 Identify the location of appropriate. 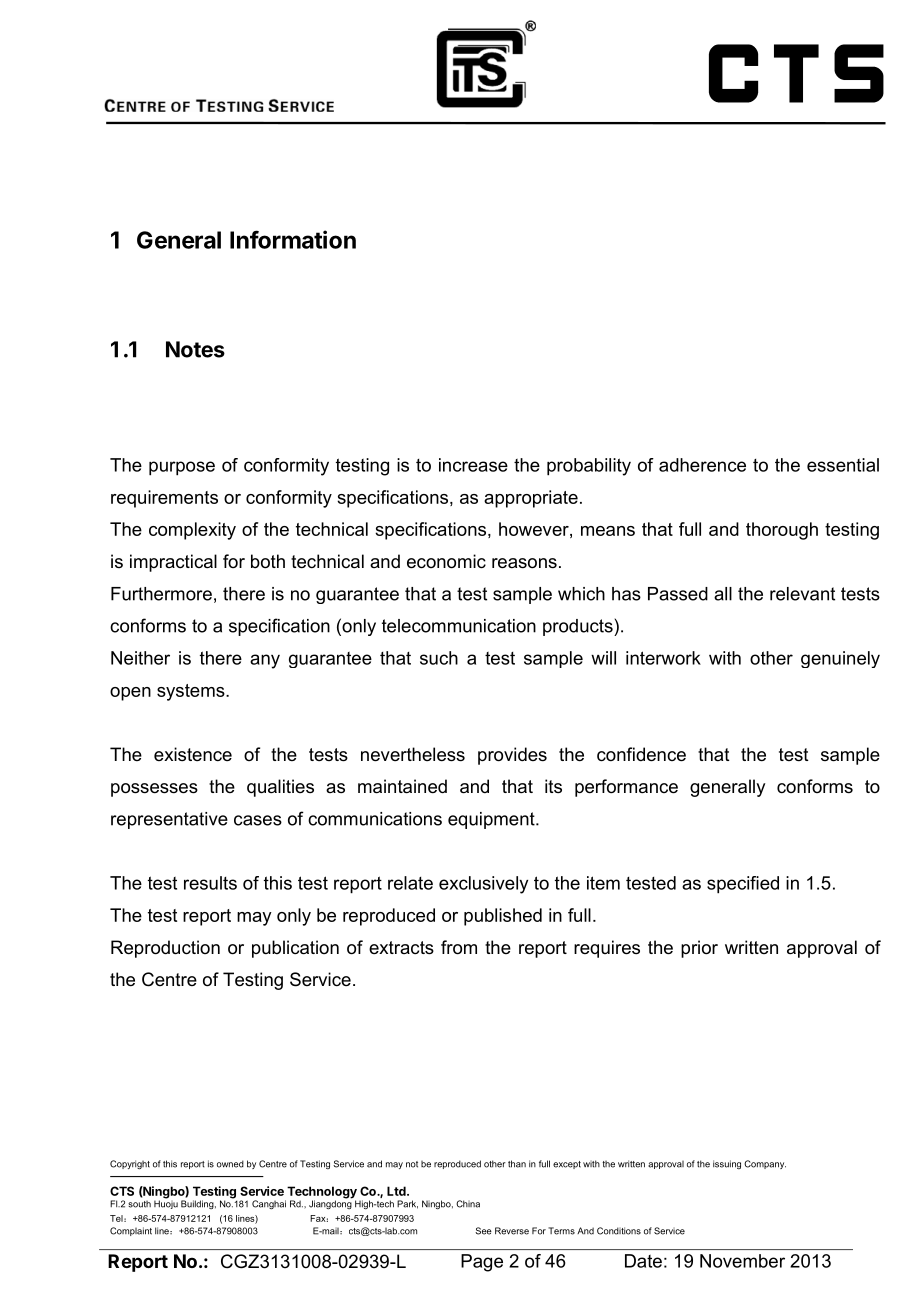
(531, 499).
